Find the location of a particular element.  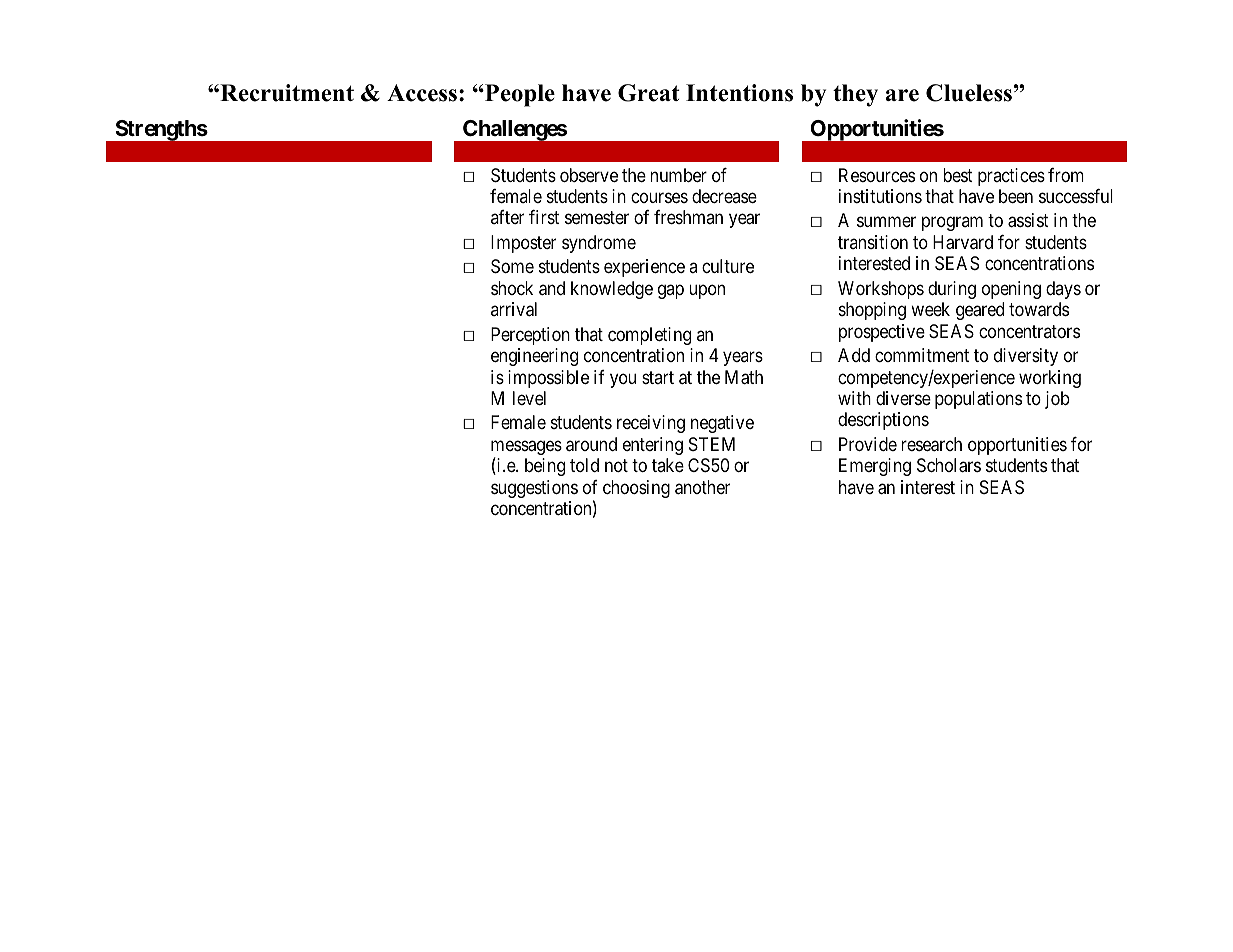

Clueless is located at coordinates (969, 93).
